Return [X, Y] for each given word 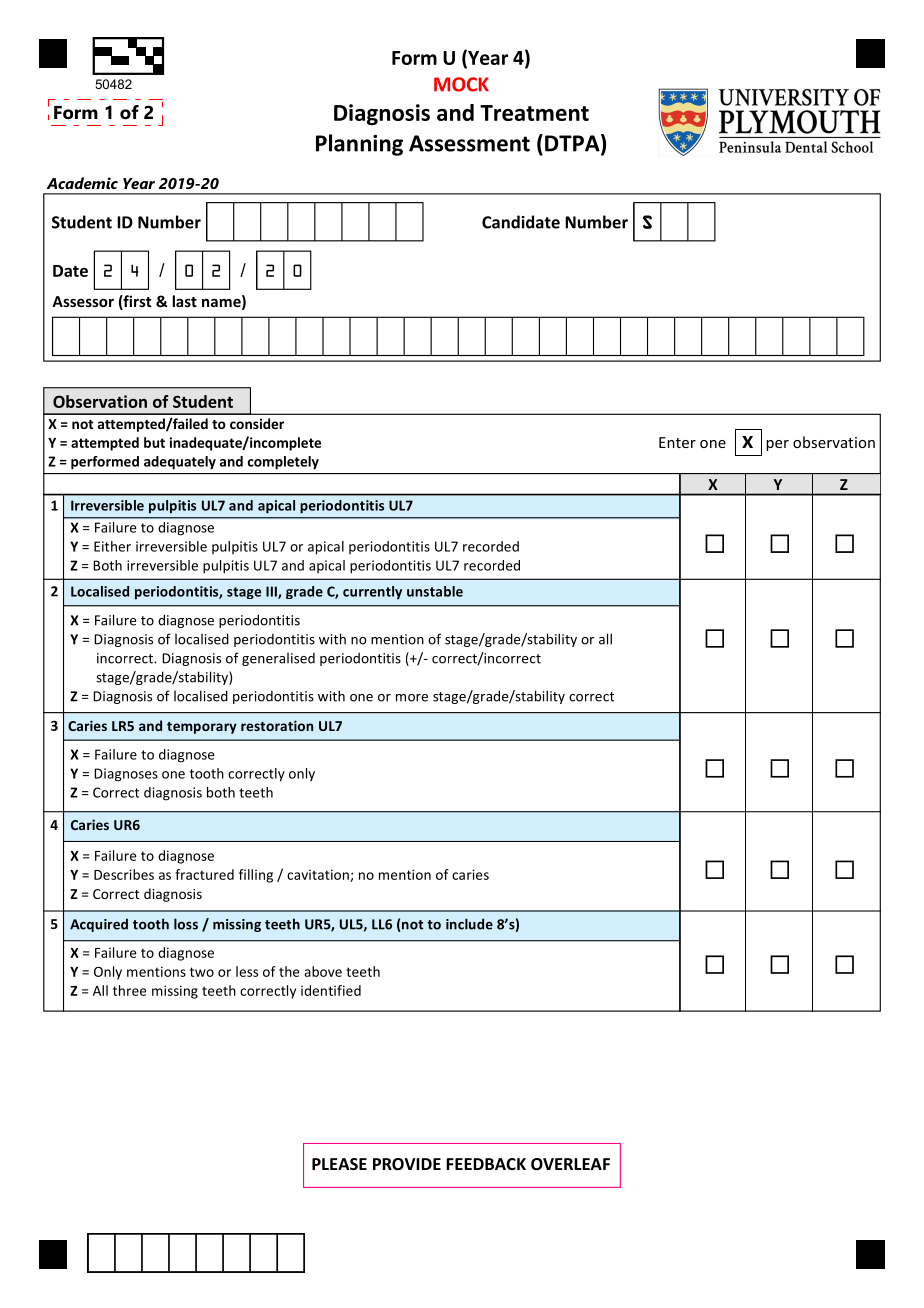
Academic [82, 183]
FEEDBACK [486, 1164]
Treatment [534, 113]
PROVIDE [407, 1164]
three [129, 990]
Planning [359, 145]
